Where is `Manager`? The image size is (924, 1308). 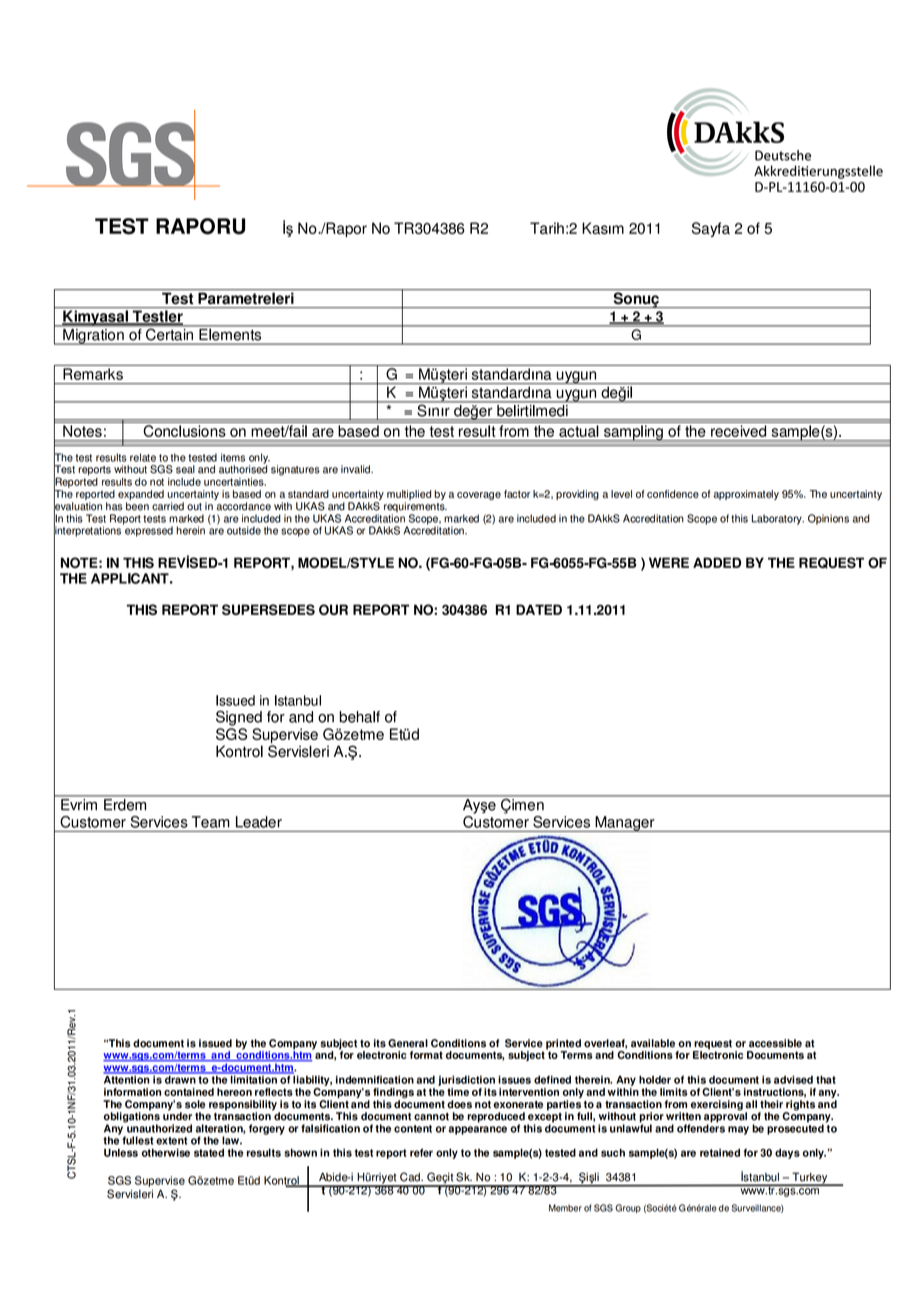
Manager is located at coordinates (625, 824).
